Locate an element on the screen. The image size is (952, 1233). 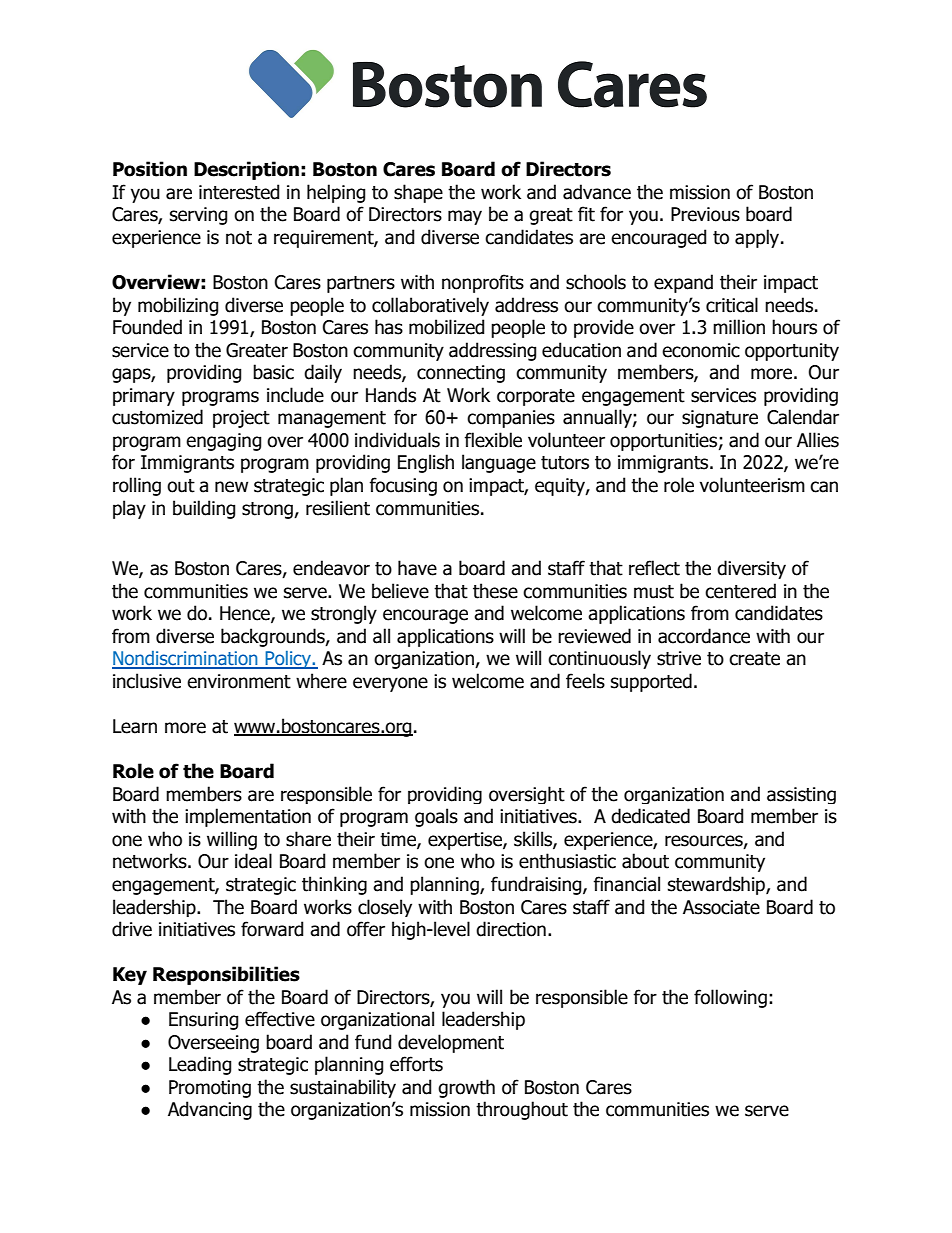
Nondiscrimination is located at coordinates (186, 659).
